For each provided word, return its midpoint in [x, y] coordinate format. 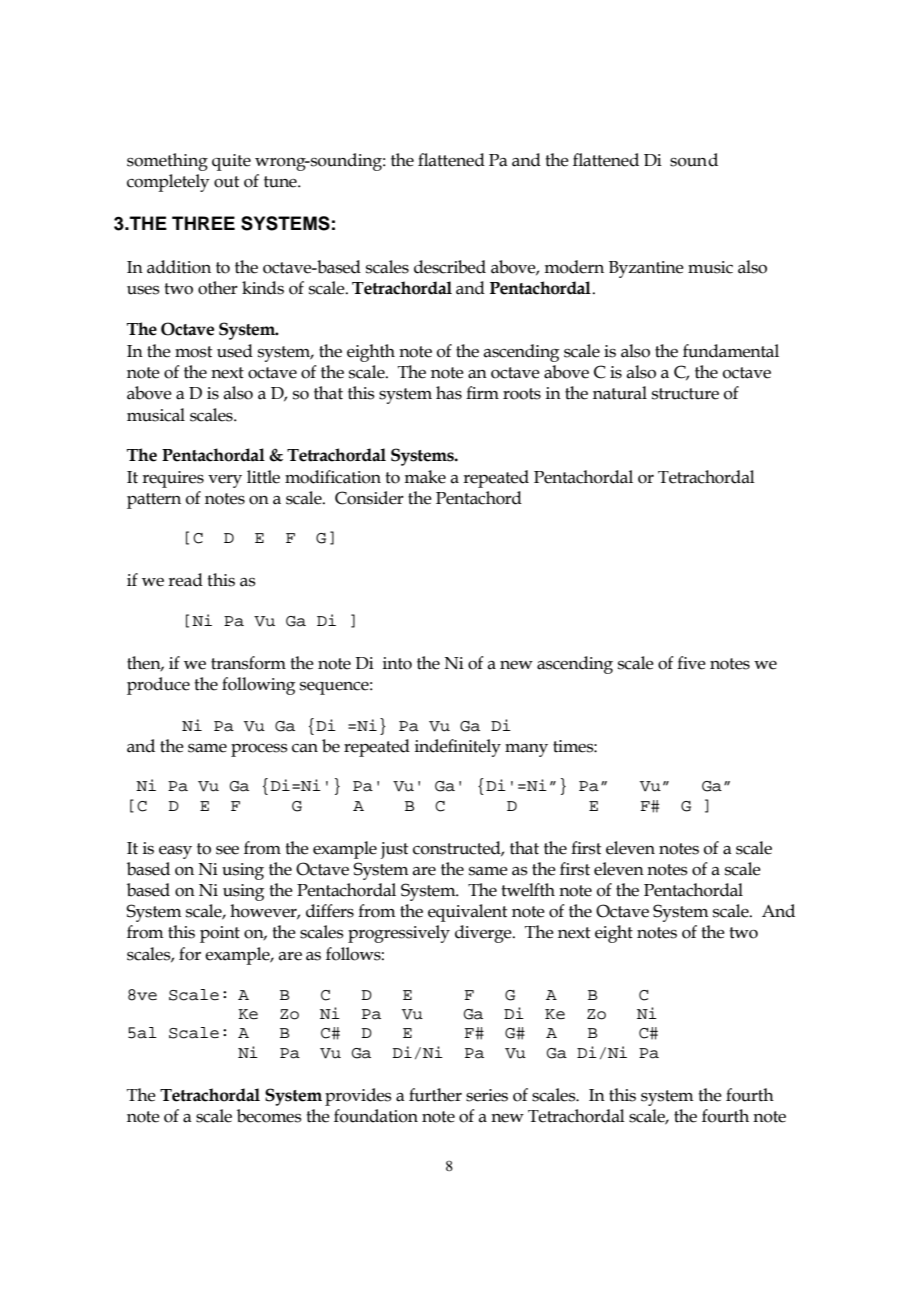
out [226, 182]
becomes [269, 1116]
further [435, 1095]
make [425, 477]
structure [685, 394]
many [526, 750]
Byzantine [646, 269]
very [225, 481]
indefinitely [458, 748]
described [450, 267]
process [259, 750]
